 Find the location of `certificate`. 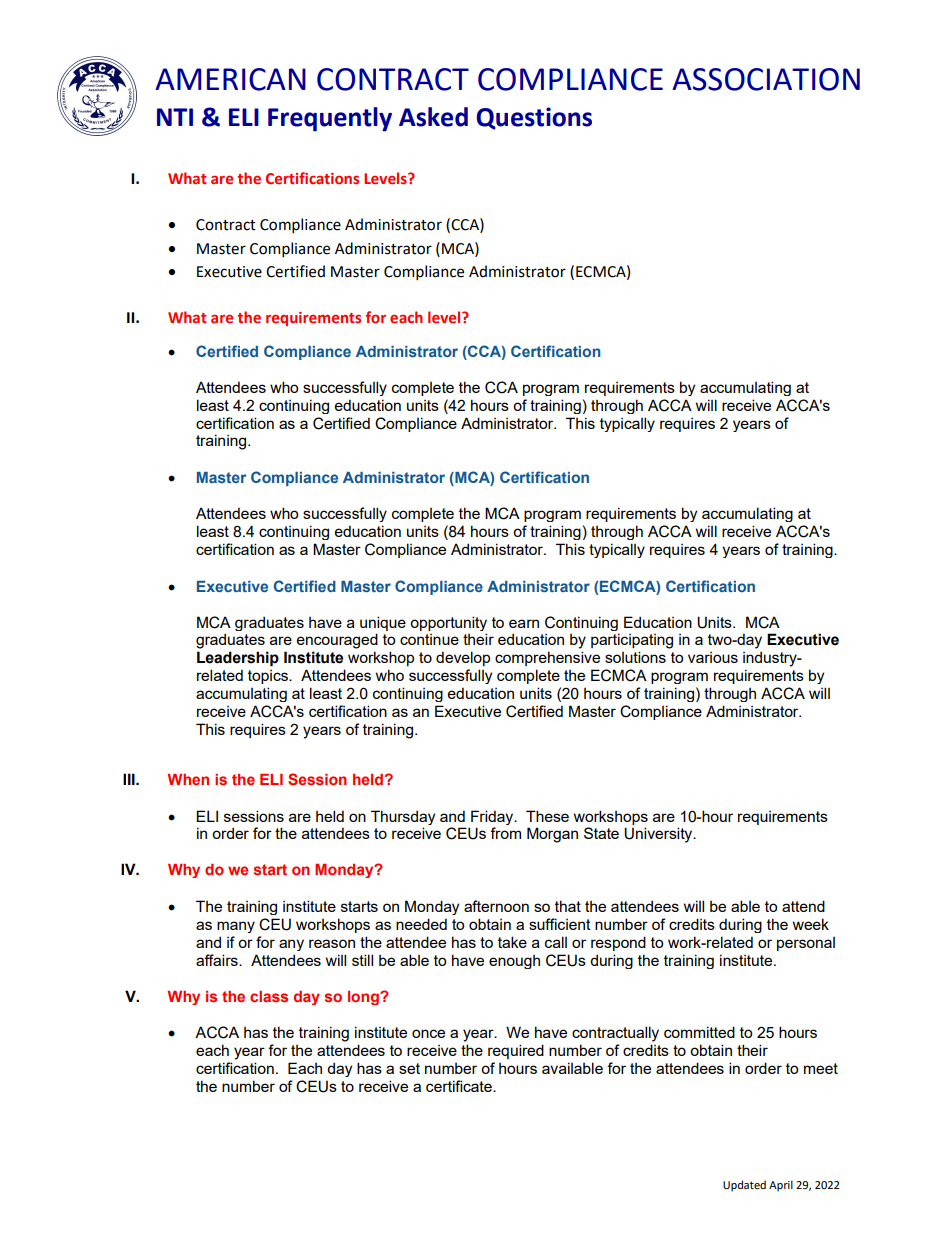

certificate is located at coordinates (460, 1086).
